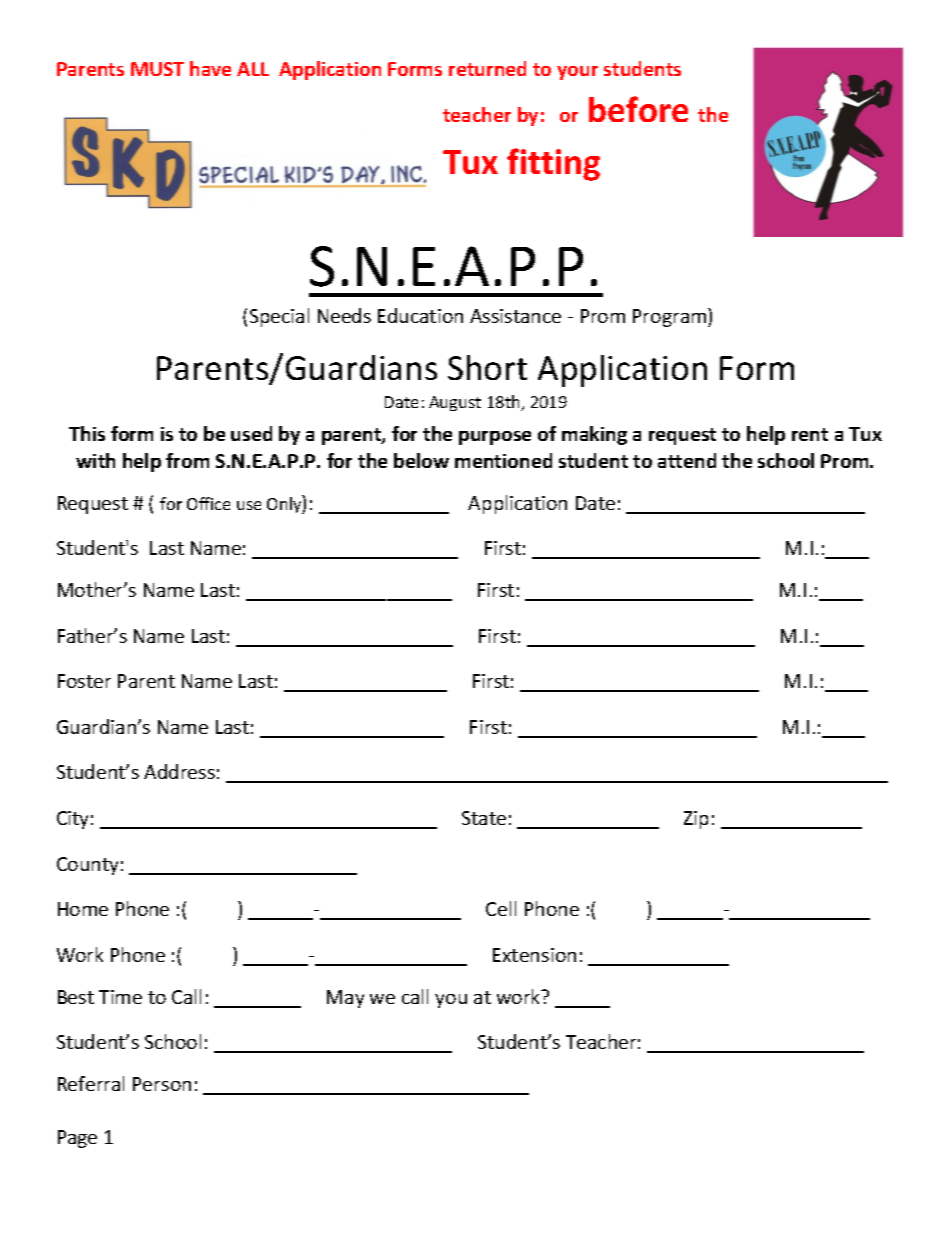  What do you see at coordinates (157, 69) in the image?
I see `MUST` at bounding box center [157, 69].
